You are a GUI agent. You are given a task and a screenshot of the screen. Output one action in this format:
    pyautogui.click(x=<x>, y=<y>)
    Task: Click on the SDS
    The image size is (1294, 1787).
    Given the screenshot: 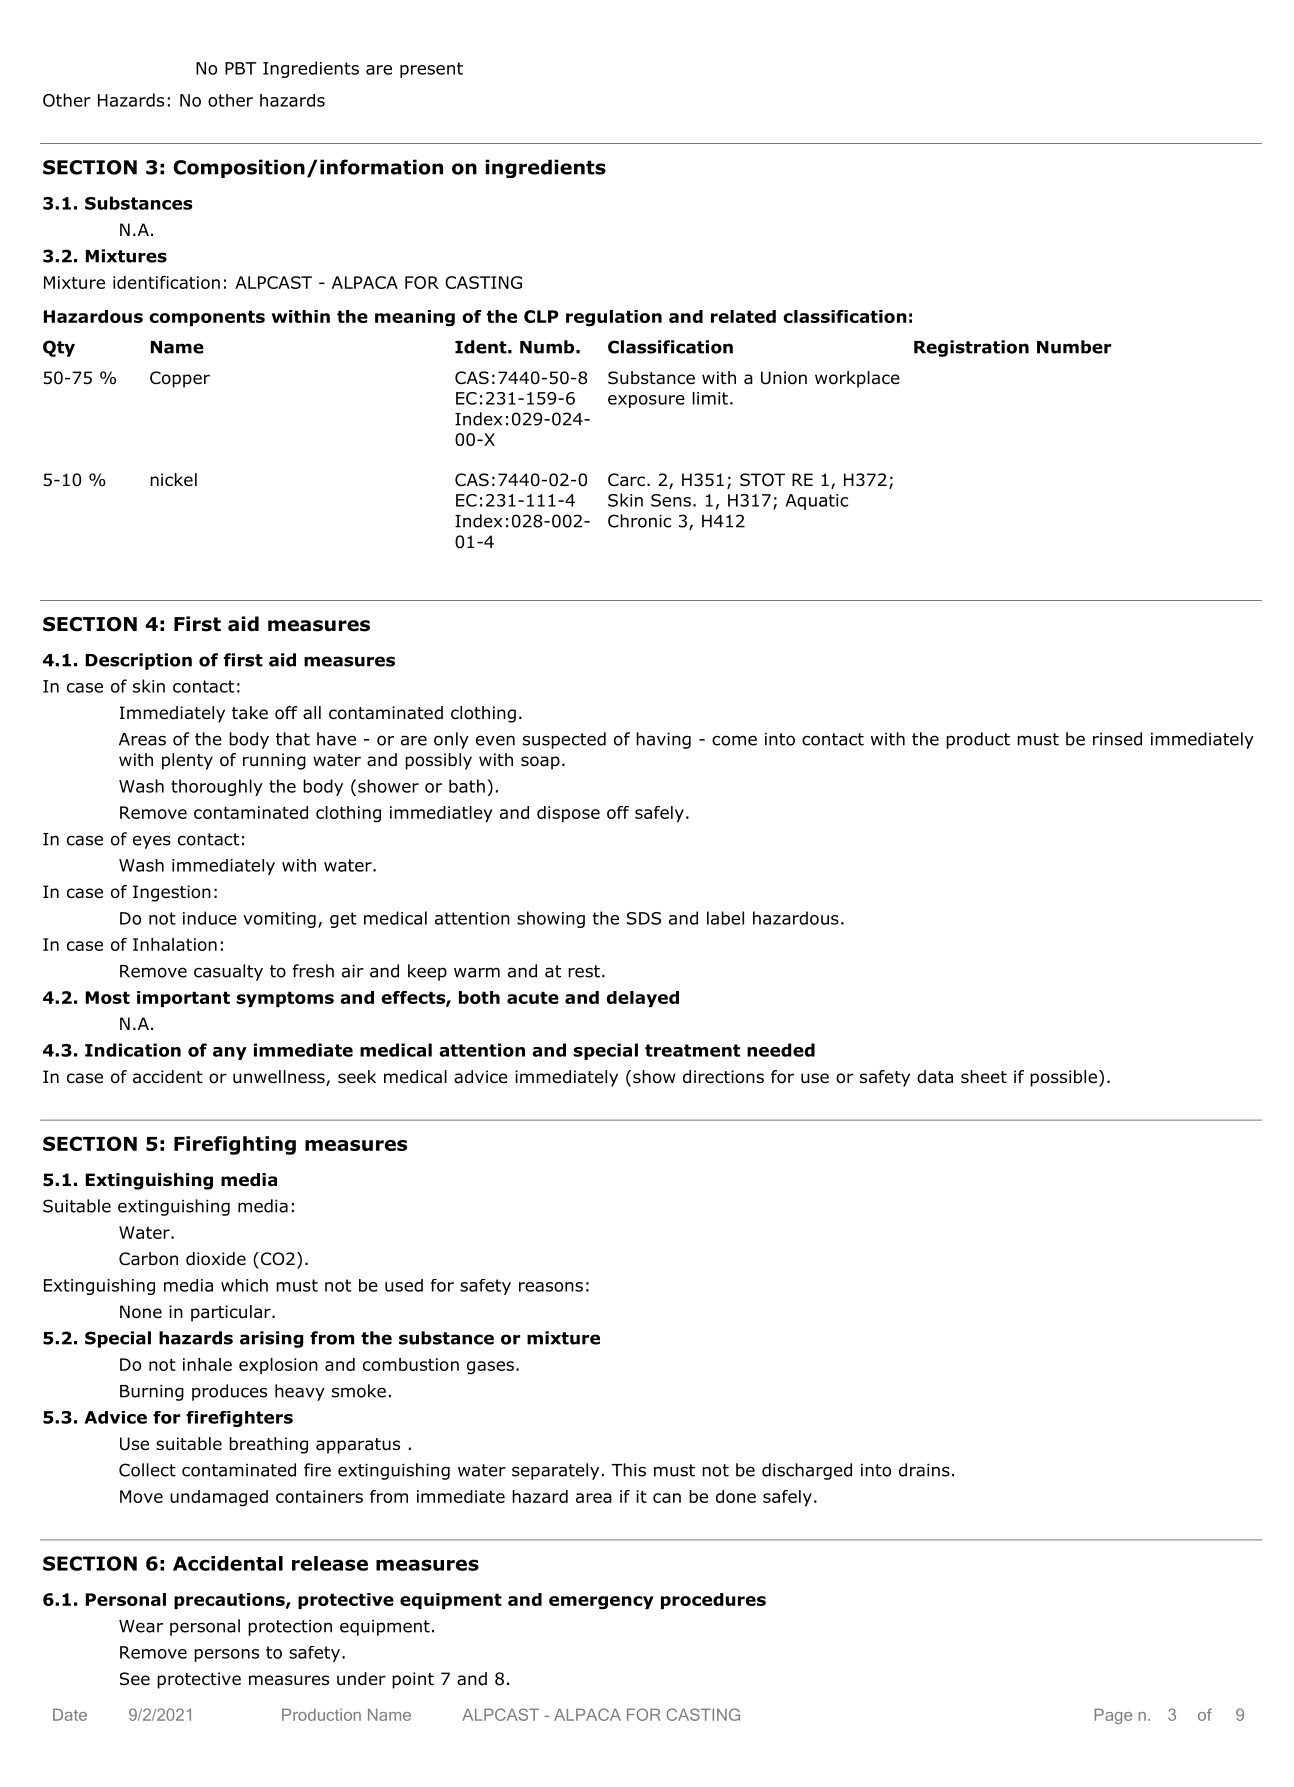 What is the action you would take?
    pyautogui.click(x=644, y=918)
